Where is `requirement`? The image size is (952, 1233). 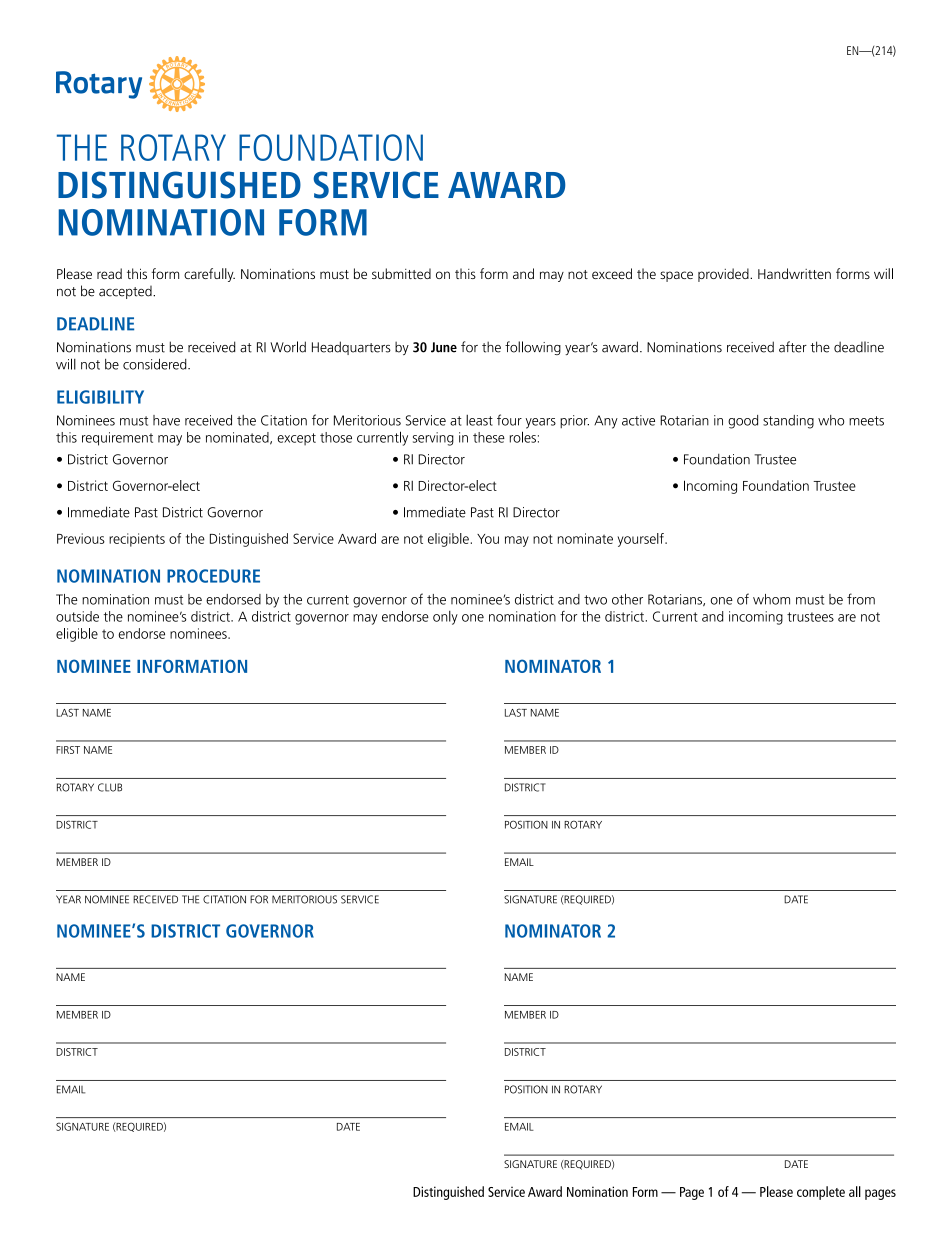
requirement is located at coordinates (117, 439).
